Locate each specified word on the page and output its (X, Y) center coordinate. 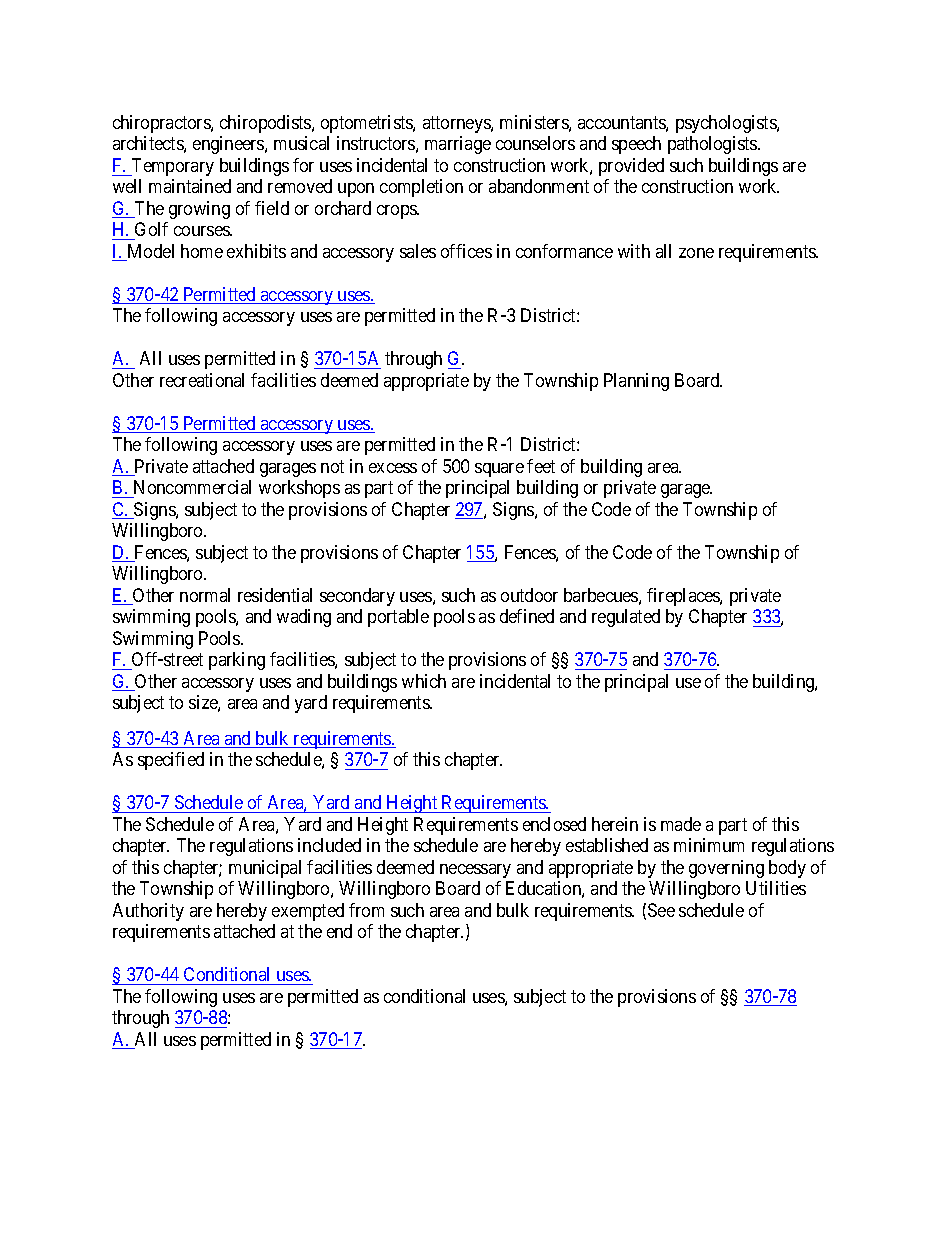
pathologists (713, 145)
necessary (475, 871)
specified (171, 761)
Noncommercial (192, 487)
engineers (229, 145)
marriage (458, 145)
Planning (636, 382)
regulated (626, 618)
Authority (148, 912)
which (424, 681)
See (661, 910)
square (499, 470)
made (681, 824)
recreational (202, 380)
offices (466, 251)
